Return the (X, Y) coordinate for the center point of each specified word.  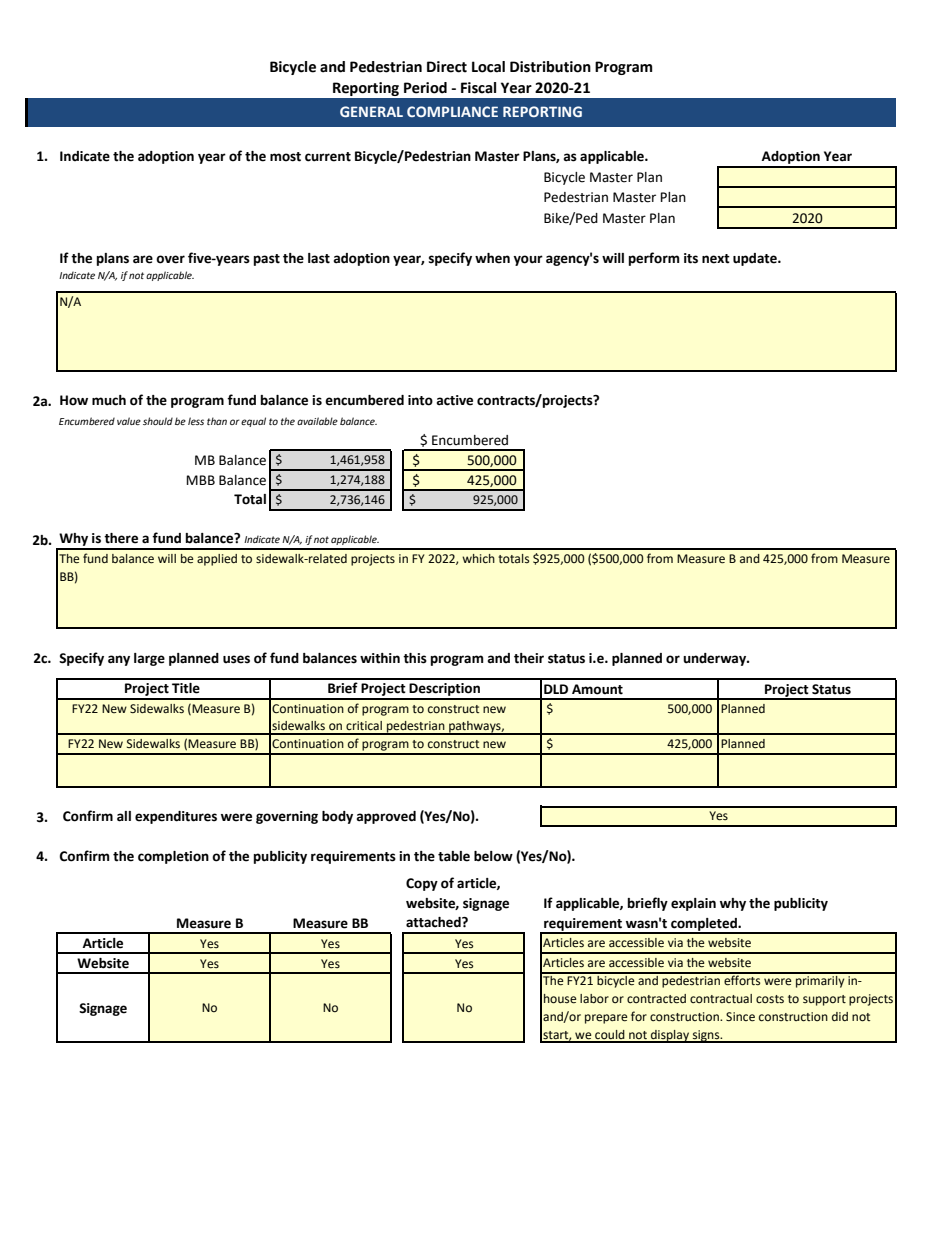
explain (693, 904)
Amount (597, 689)
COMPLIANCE (452, 111)
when (492, 258)
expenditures (176, 817)
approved (386, 817)
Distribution (550, 67)
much (109, 400)
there (121, 538)
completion (173, 857)
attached (434, 922)
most (285, 157)
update (756, 259)
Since (740, 1017)
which (478, 559)
